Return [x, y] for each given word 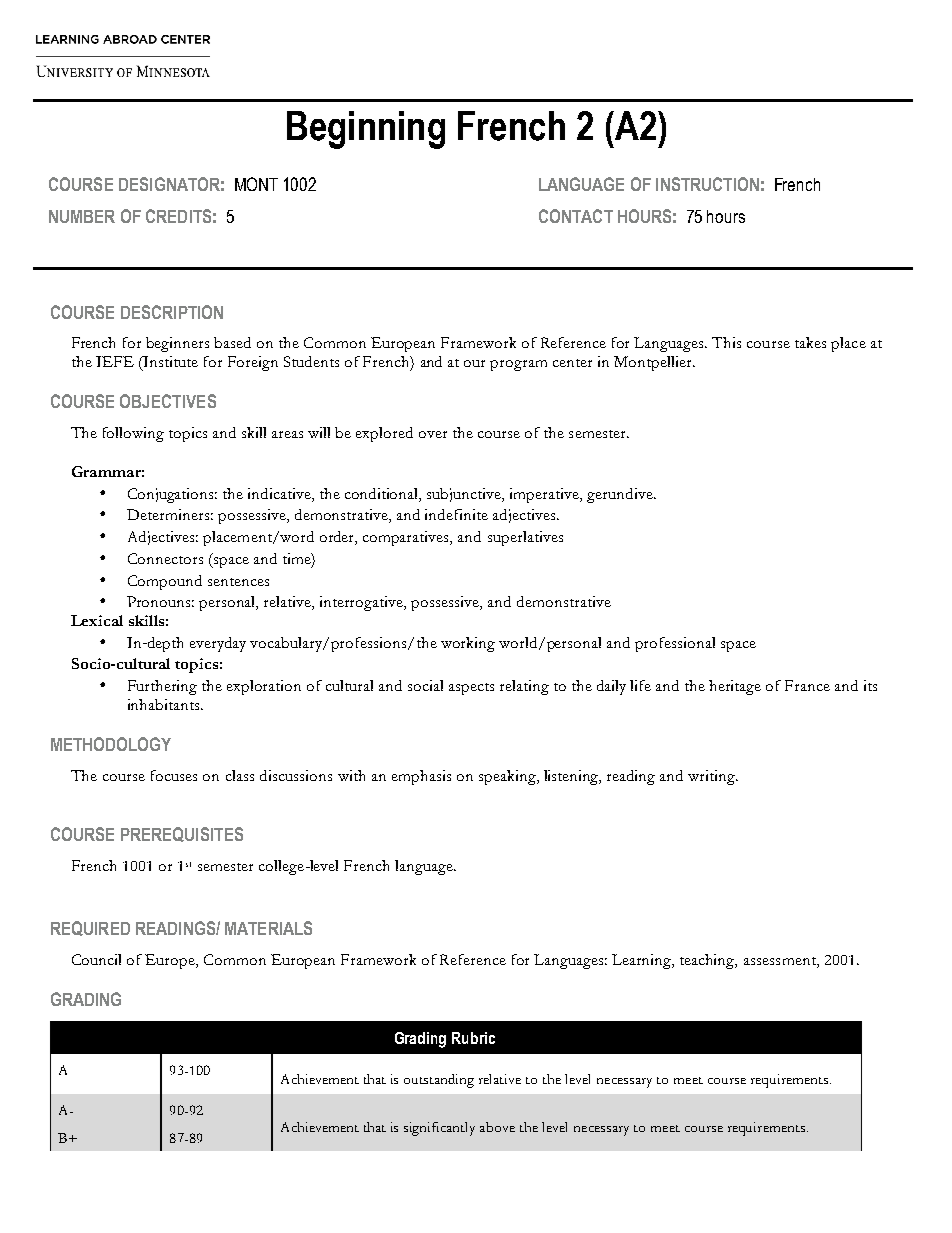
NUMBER [82, 216]
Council [96, 959]
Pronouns [160, 601]
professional [675, 644]
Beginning [366, 130]
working [468, 644]
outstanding [439, 1081]
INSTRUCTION [707, 184]
